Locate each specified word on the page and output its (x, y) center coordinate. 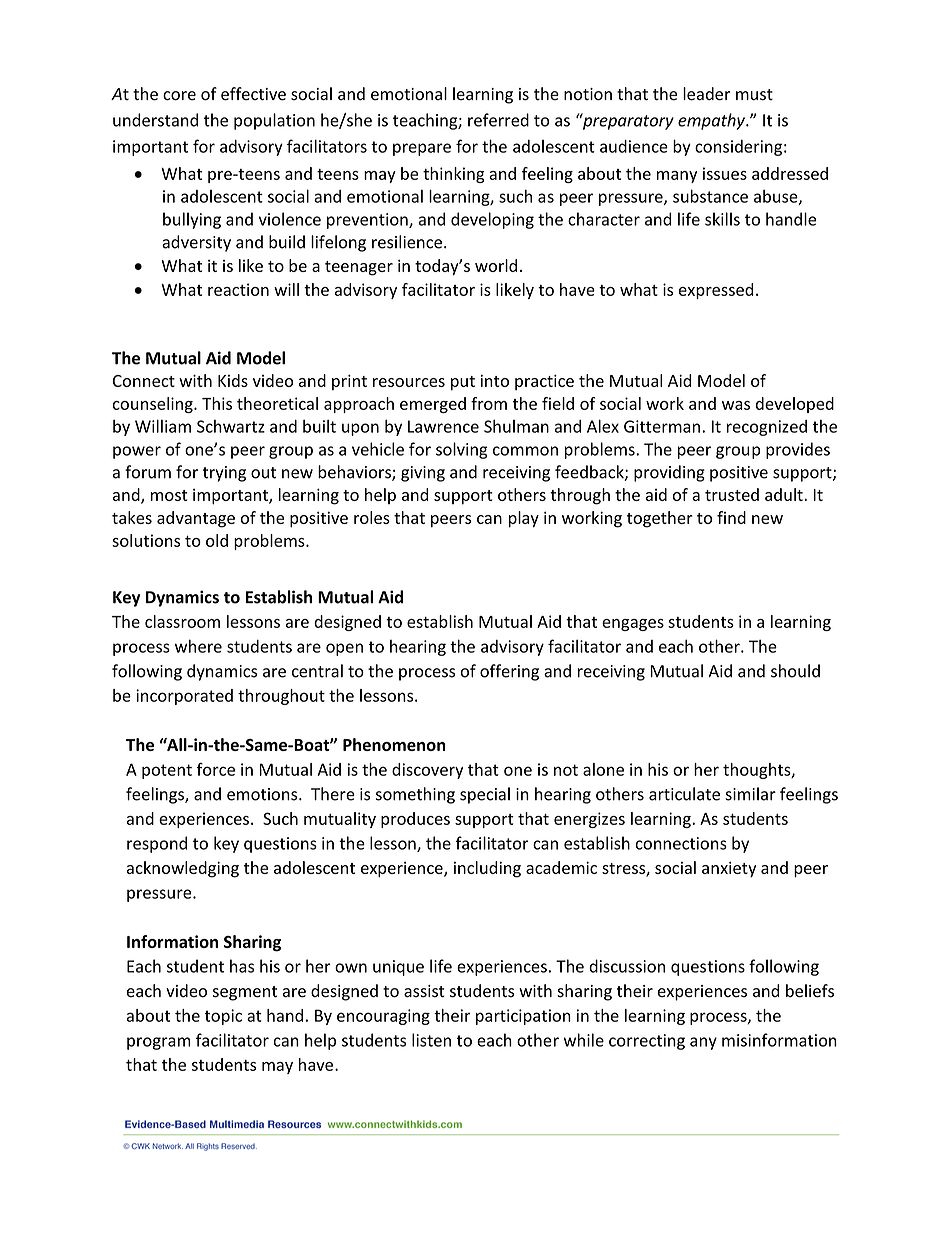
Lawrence (443, 426)
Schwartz (231, 426)
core (179, 96)
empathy (712, 121)
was (736, 405)
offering (509, 672)
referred (498, 120)
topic (223, 1017)
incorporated (184, 697)
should (795, 671)
